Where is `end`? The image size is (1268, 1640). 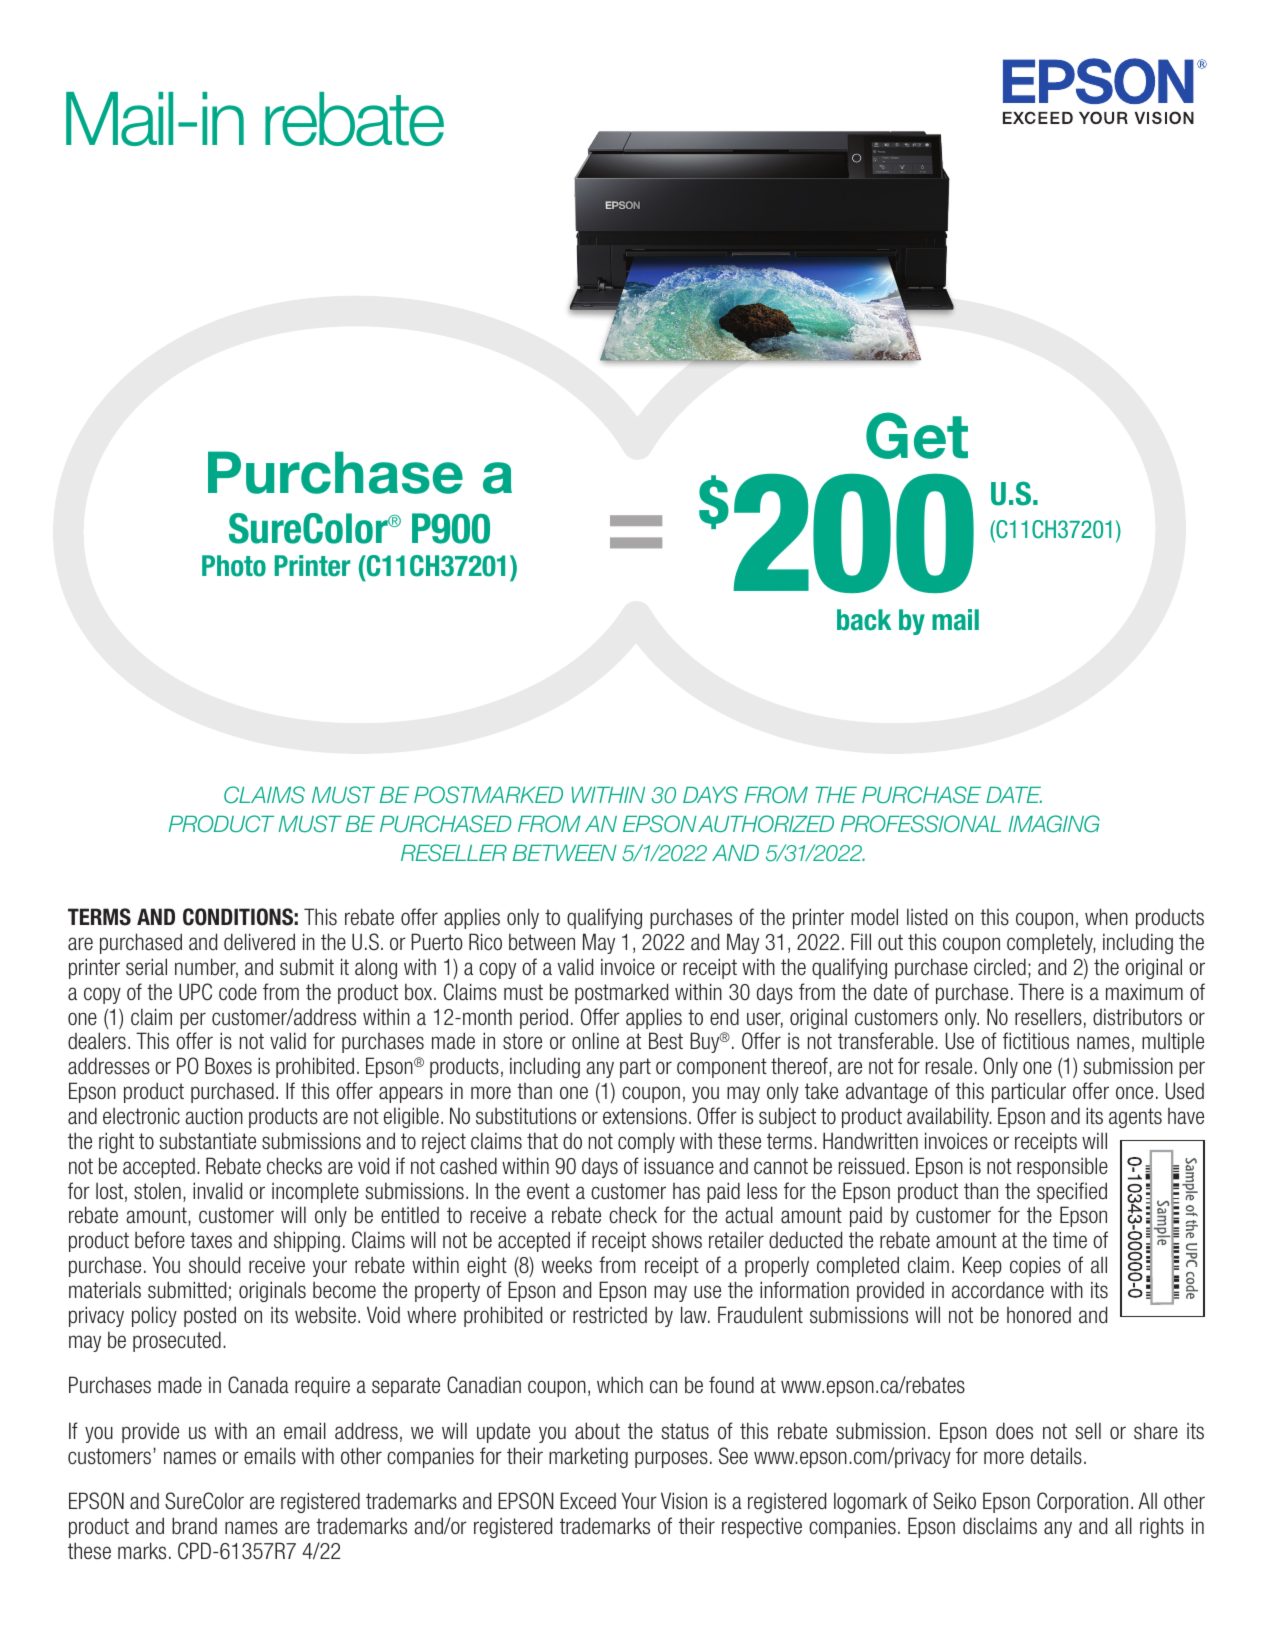 end is located at coordinates (724, 1017).
